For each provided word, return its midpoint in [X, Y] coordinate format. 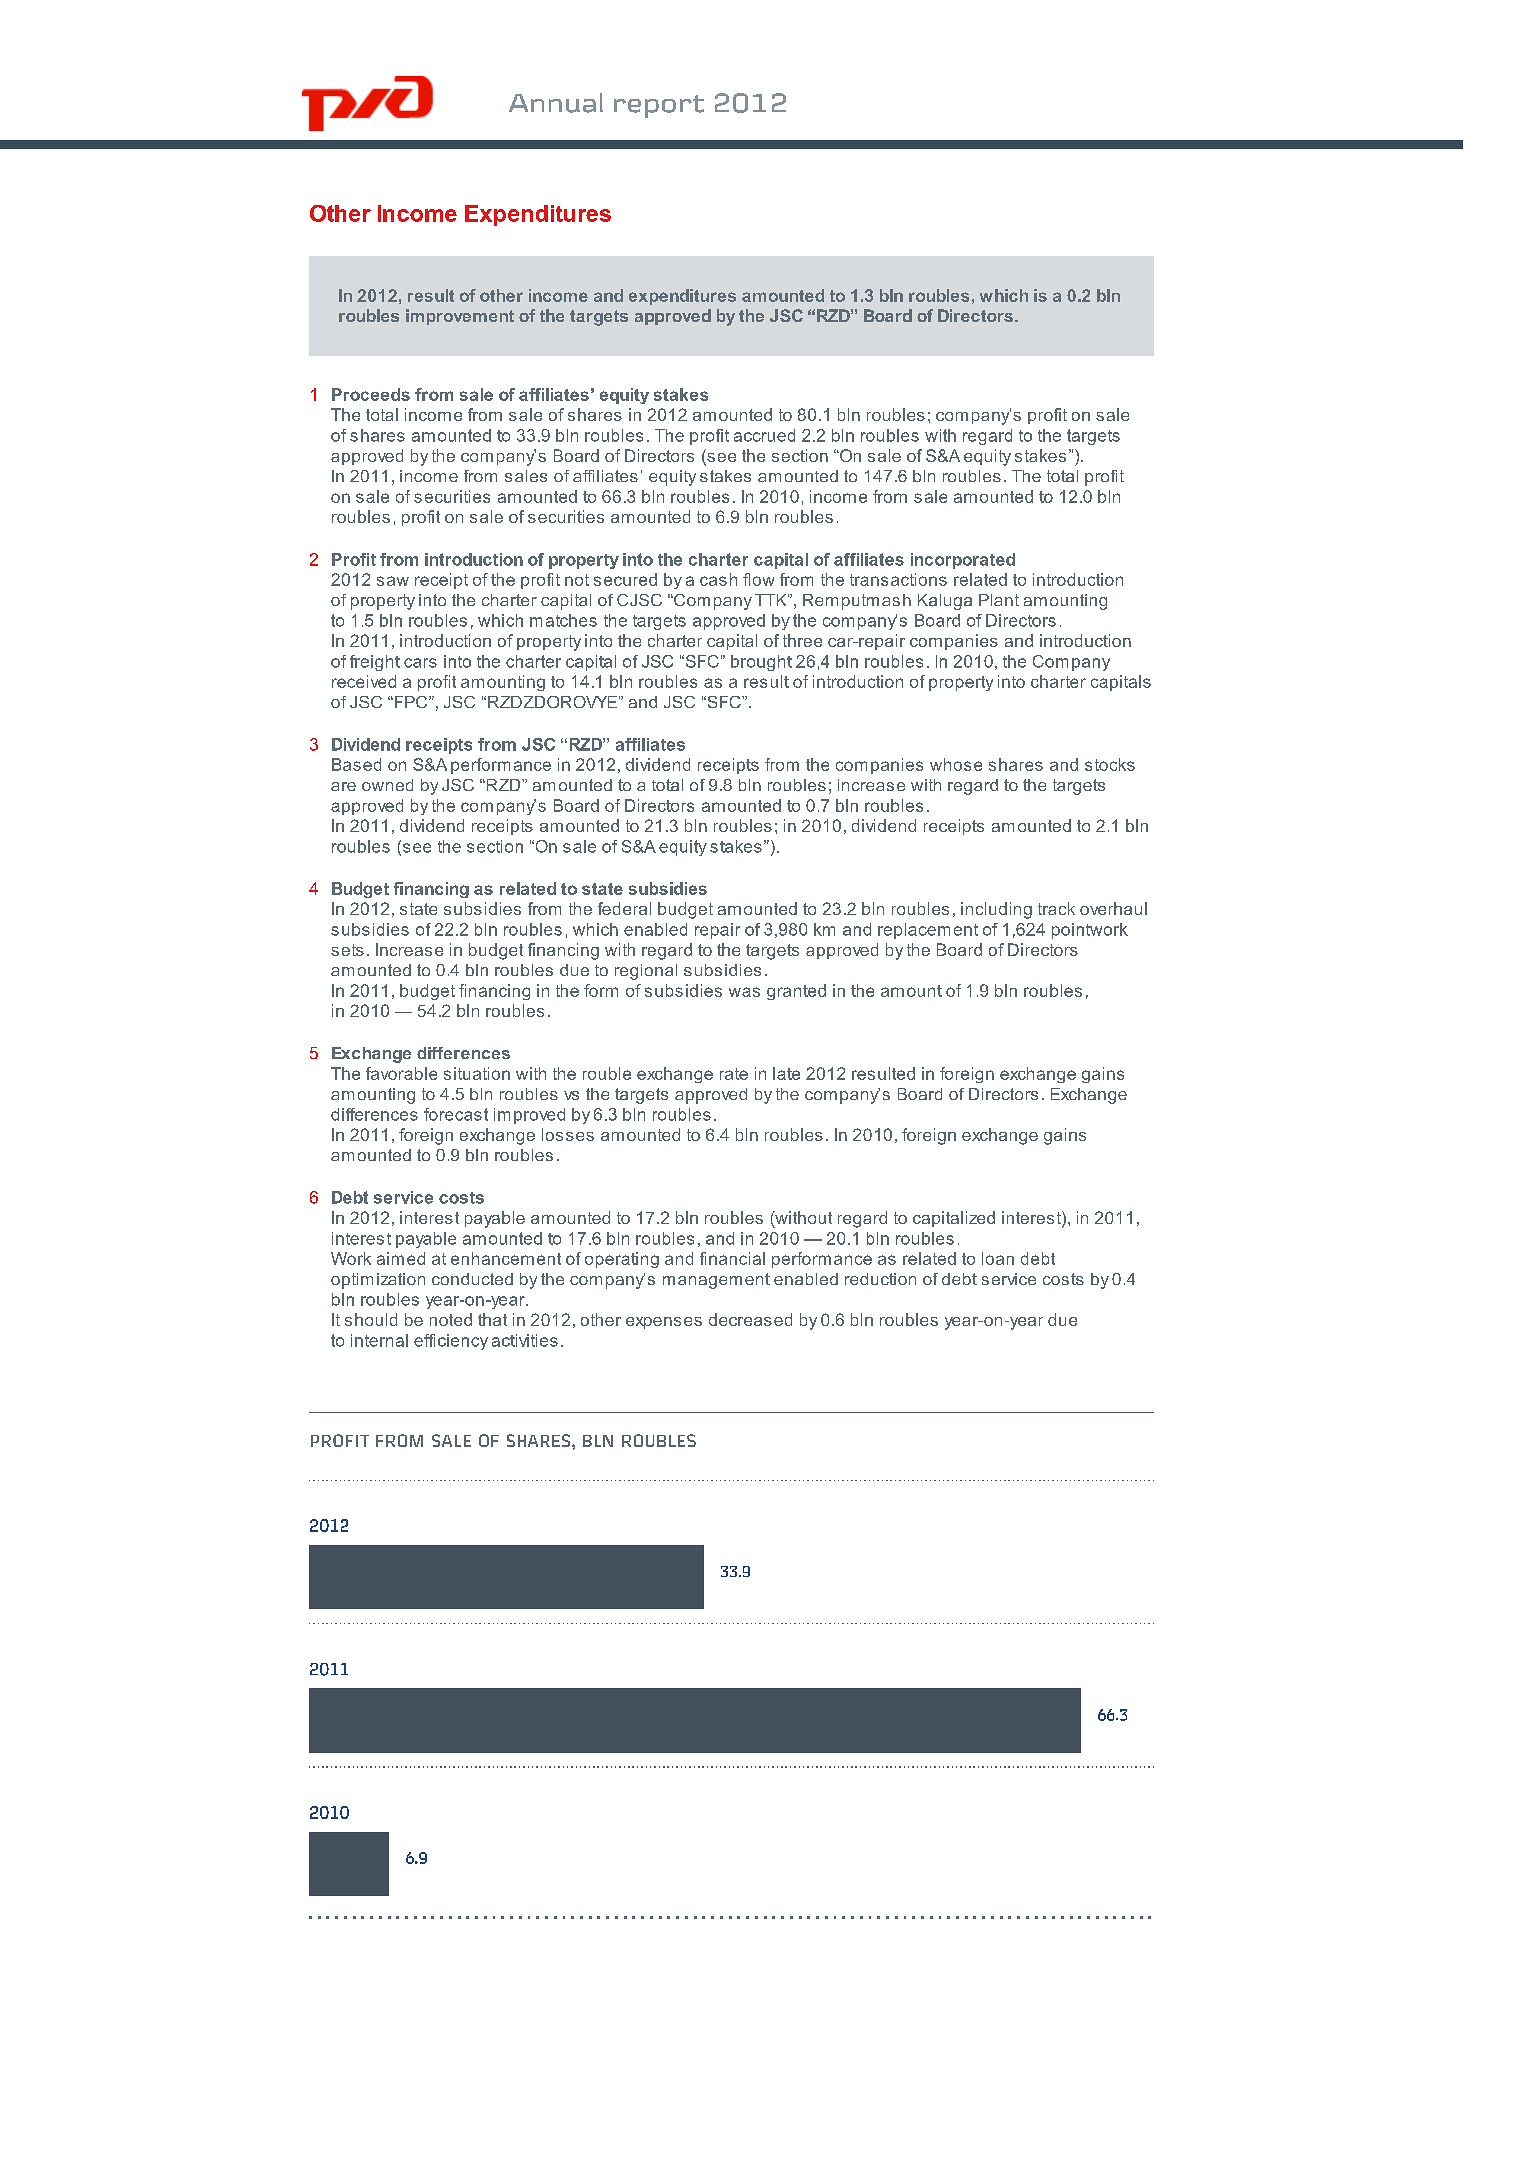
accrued [764, 435]
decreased [750, 1319]
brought [761, 663]
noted [451, 1319]
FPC [411, 702]
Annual [556, 103]
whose [956, 764]
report [659, 106]
